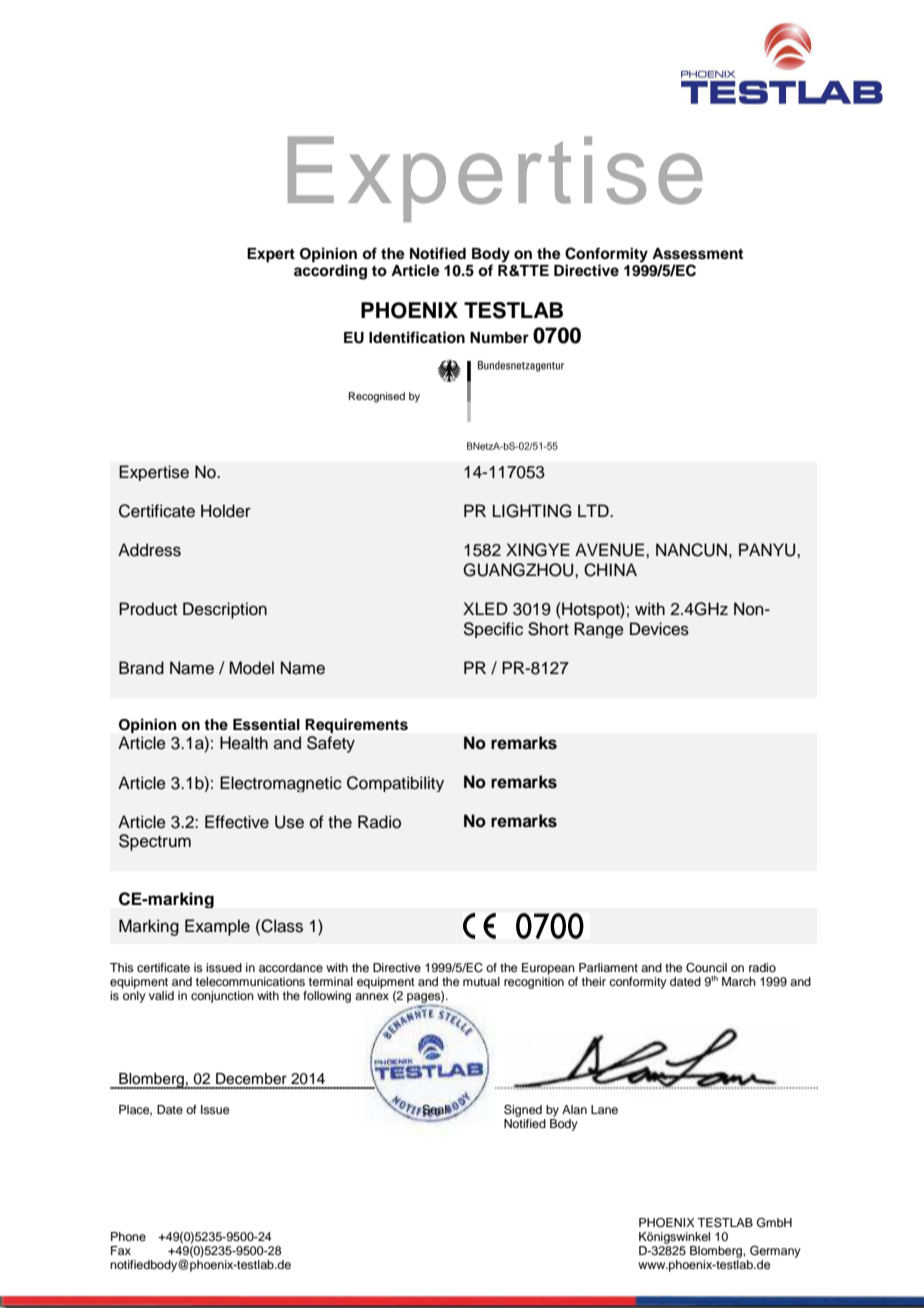  I want to click on Identification, so click(417, 337).
